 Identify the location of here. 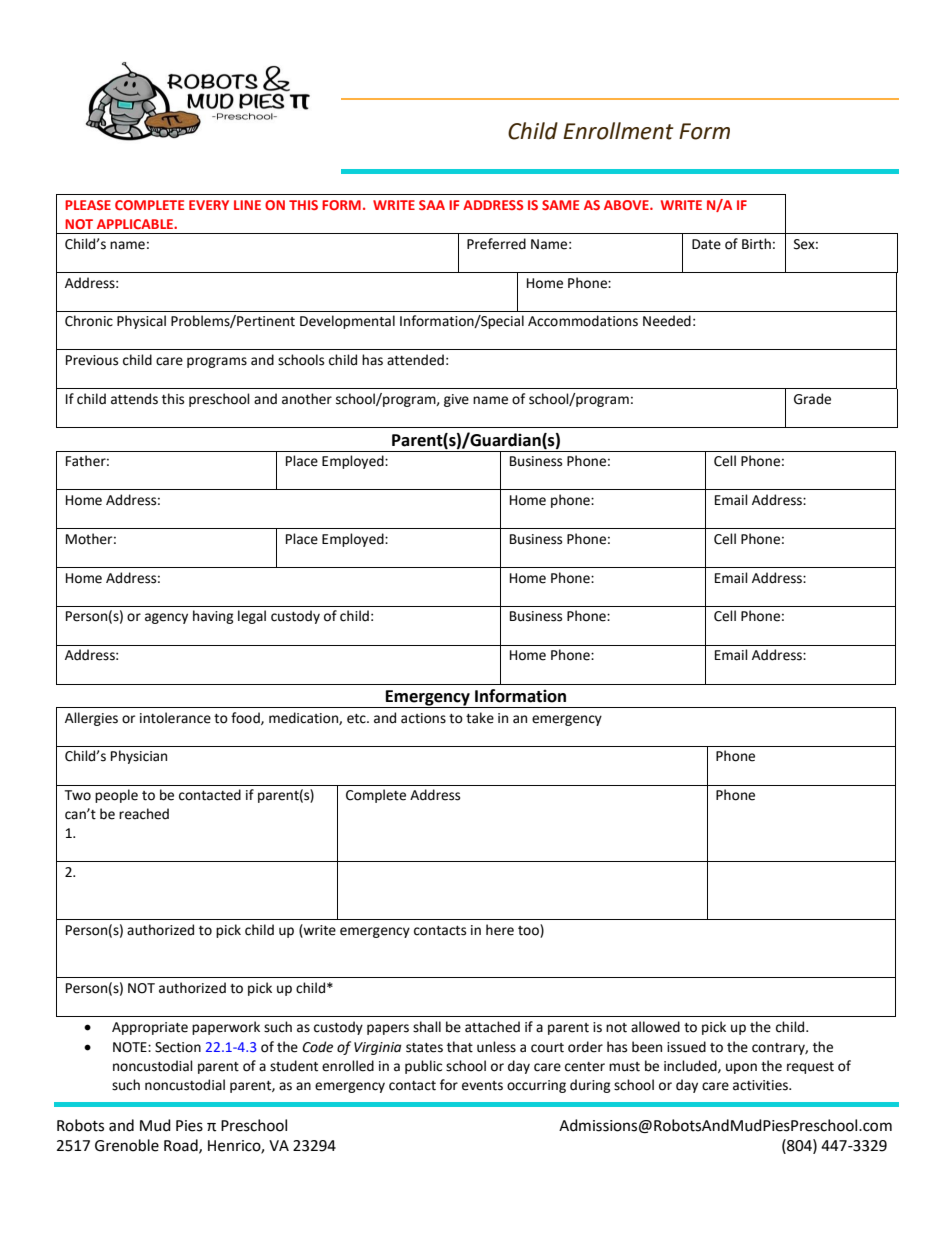
(500, 930).
